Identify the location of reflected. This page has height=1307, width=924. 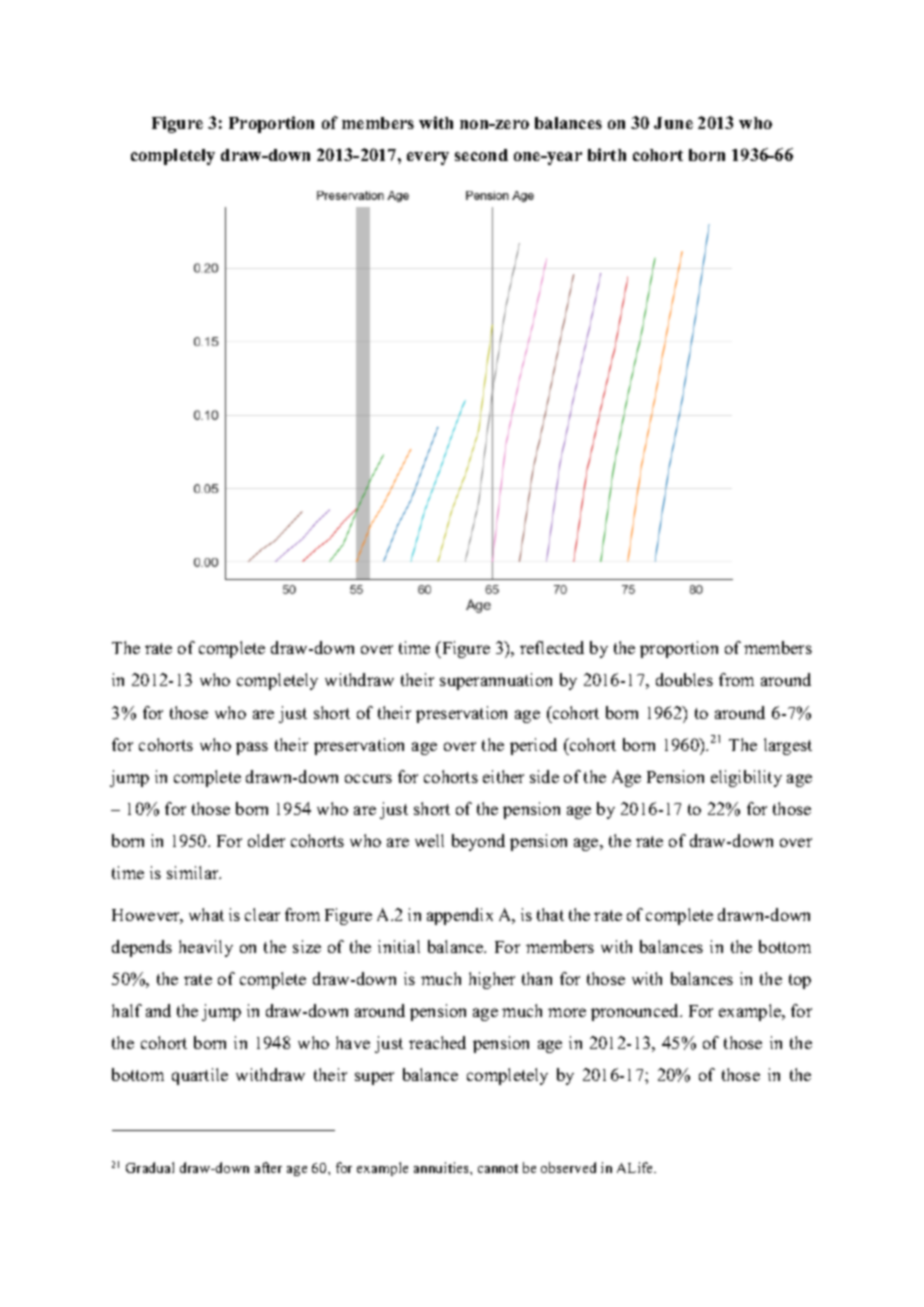
(552, 647).
